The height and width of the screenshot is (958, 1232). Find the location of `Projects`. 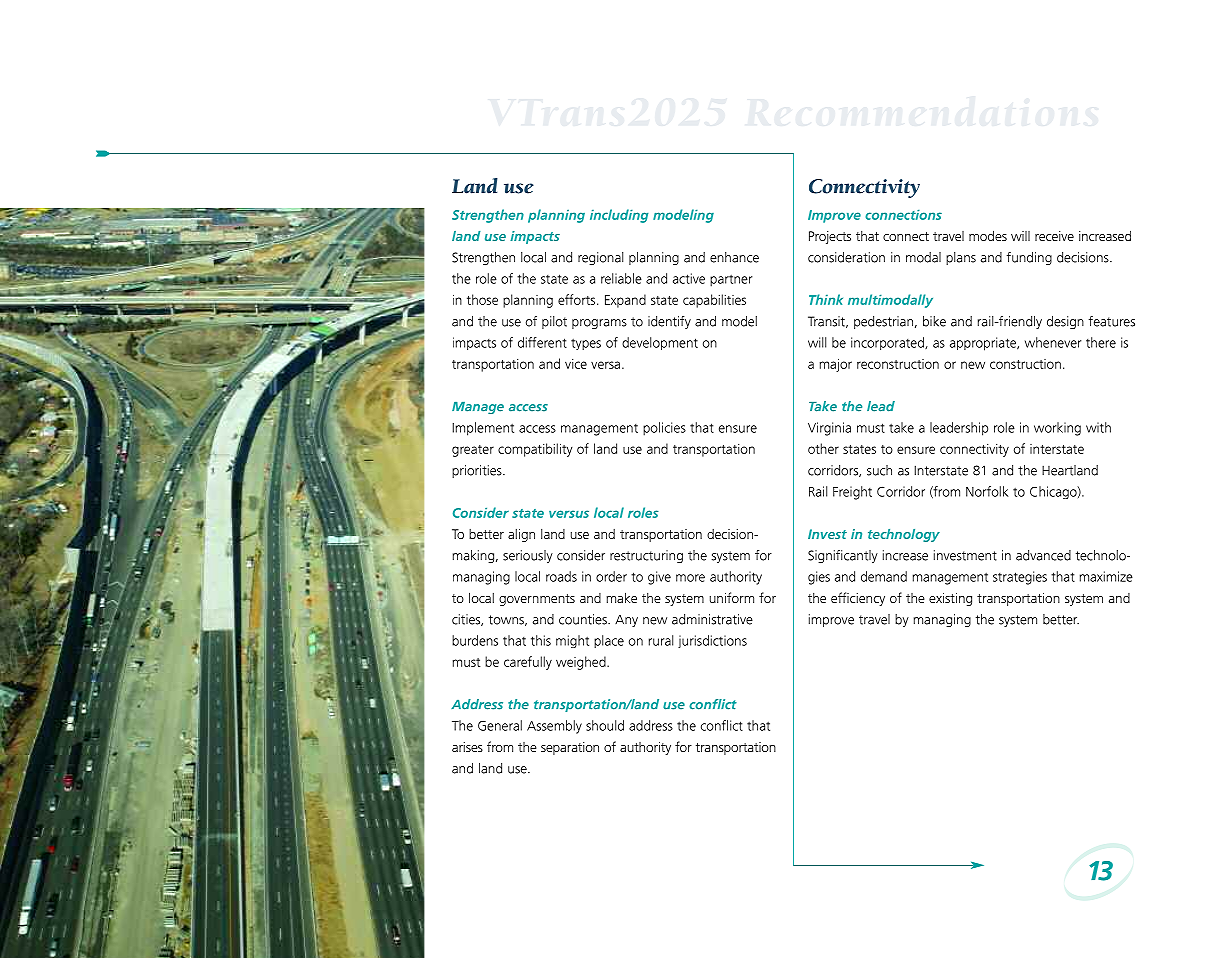

Projects is located at coordinates (830, 237).
